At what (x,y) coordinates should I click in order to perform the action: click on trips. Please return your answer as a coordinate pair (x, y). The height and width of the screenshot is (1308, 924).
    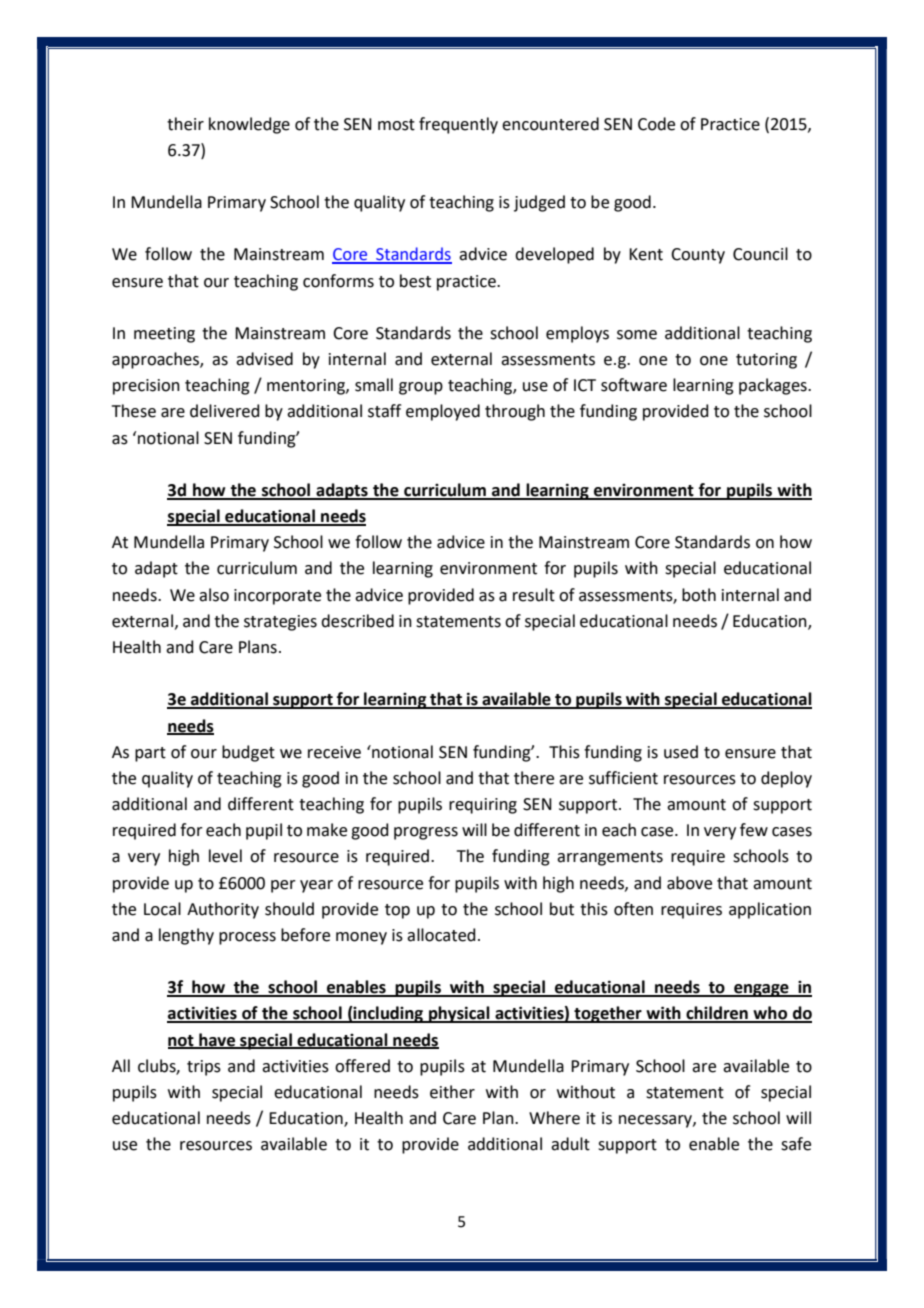
    Looking at the image, I should click on (204, 1068).
